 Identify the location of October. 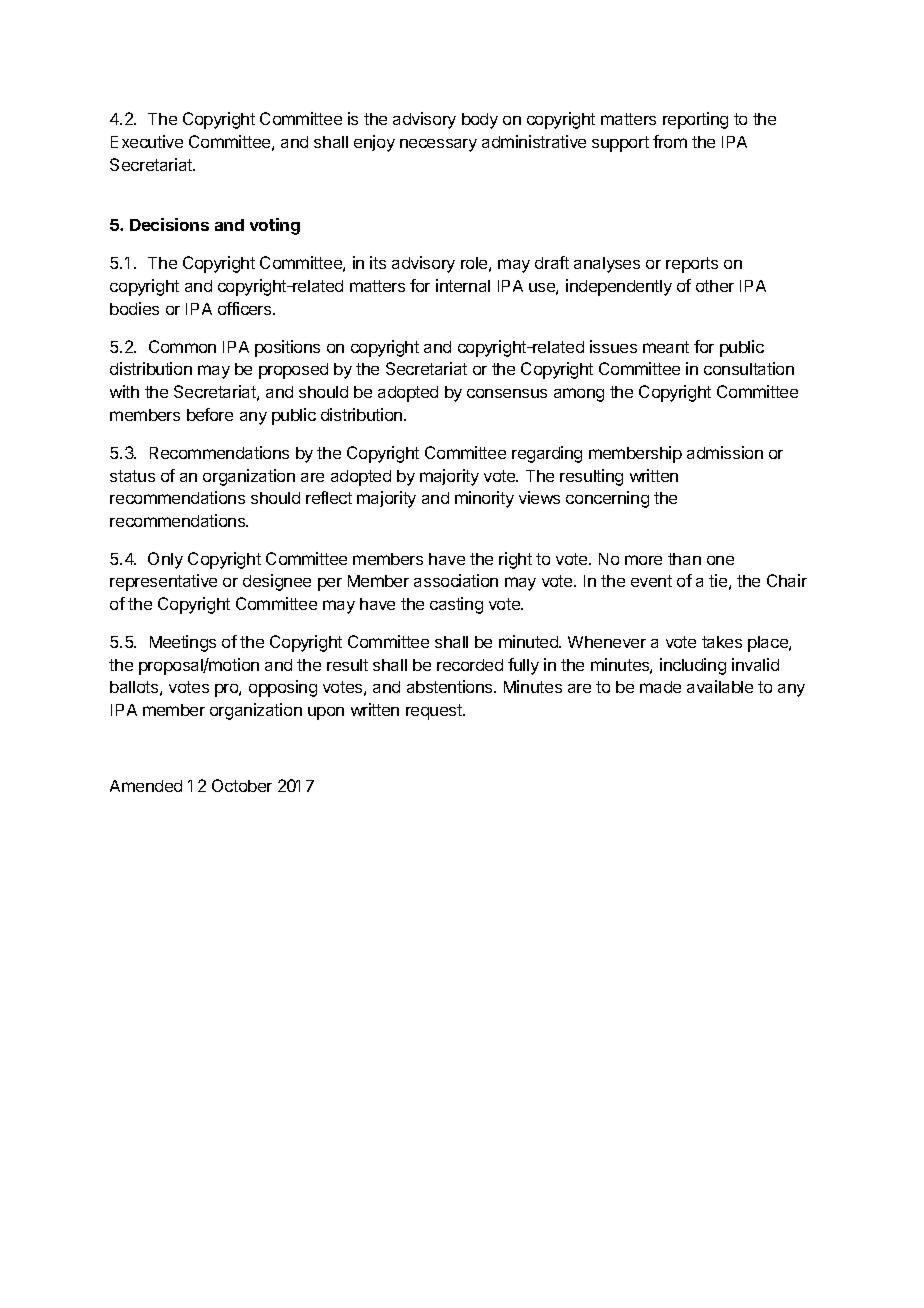
(242, 785).
